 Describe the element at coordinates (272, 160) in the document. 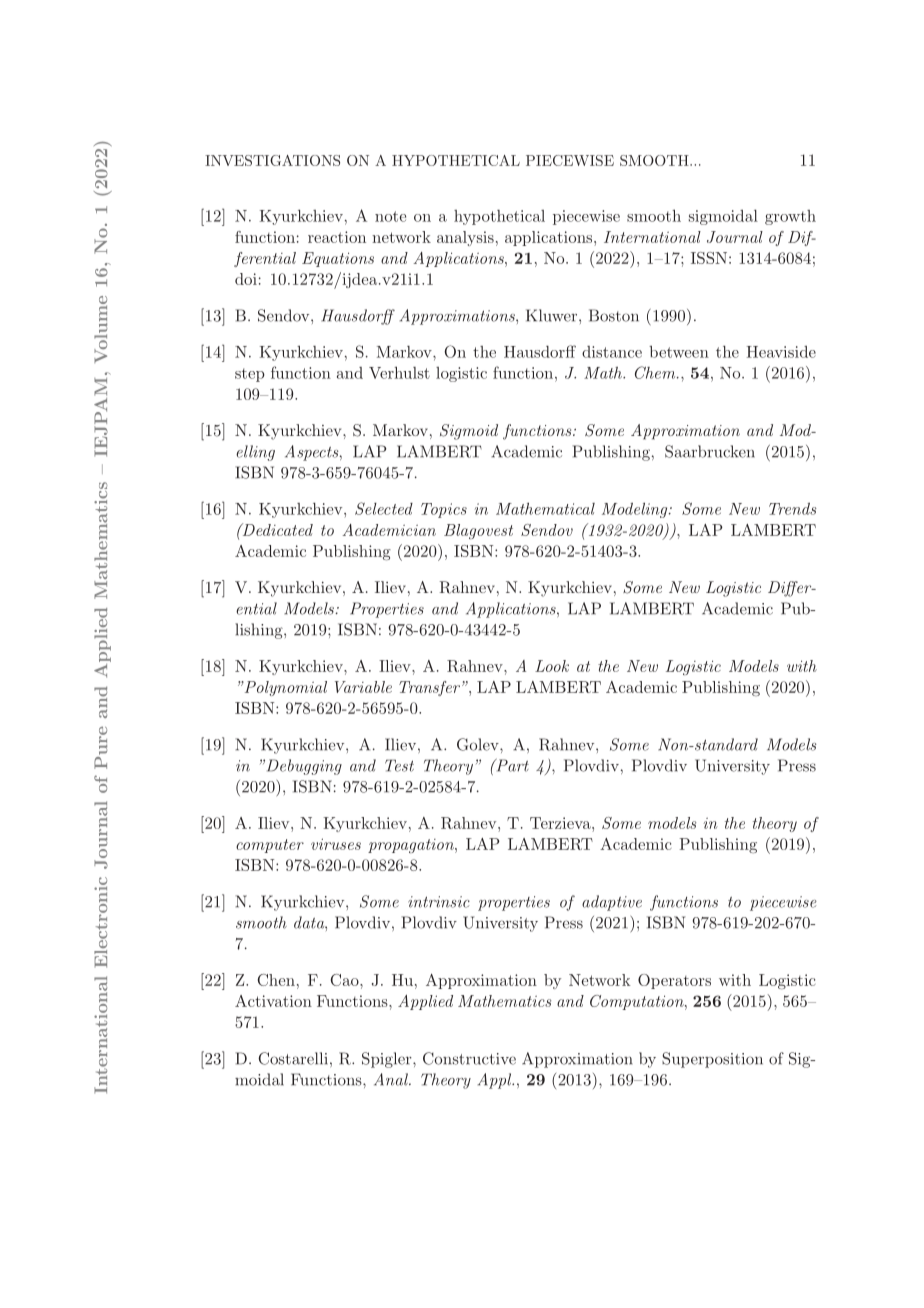

I see `INVESTIGATIONS` at that location.
